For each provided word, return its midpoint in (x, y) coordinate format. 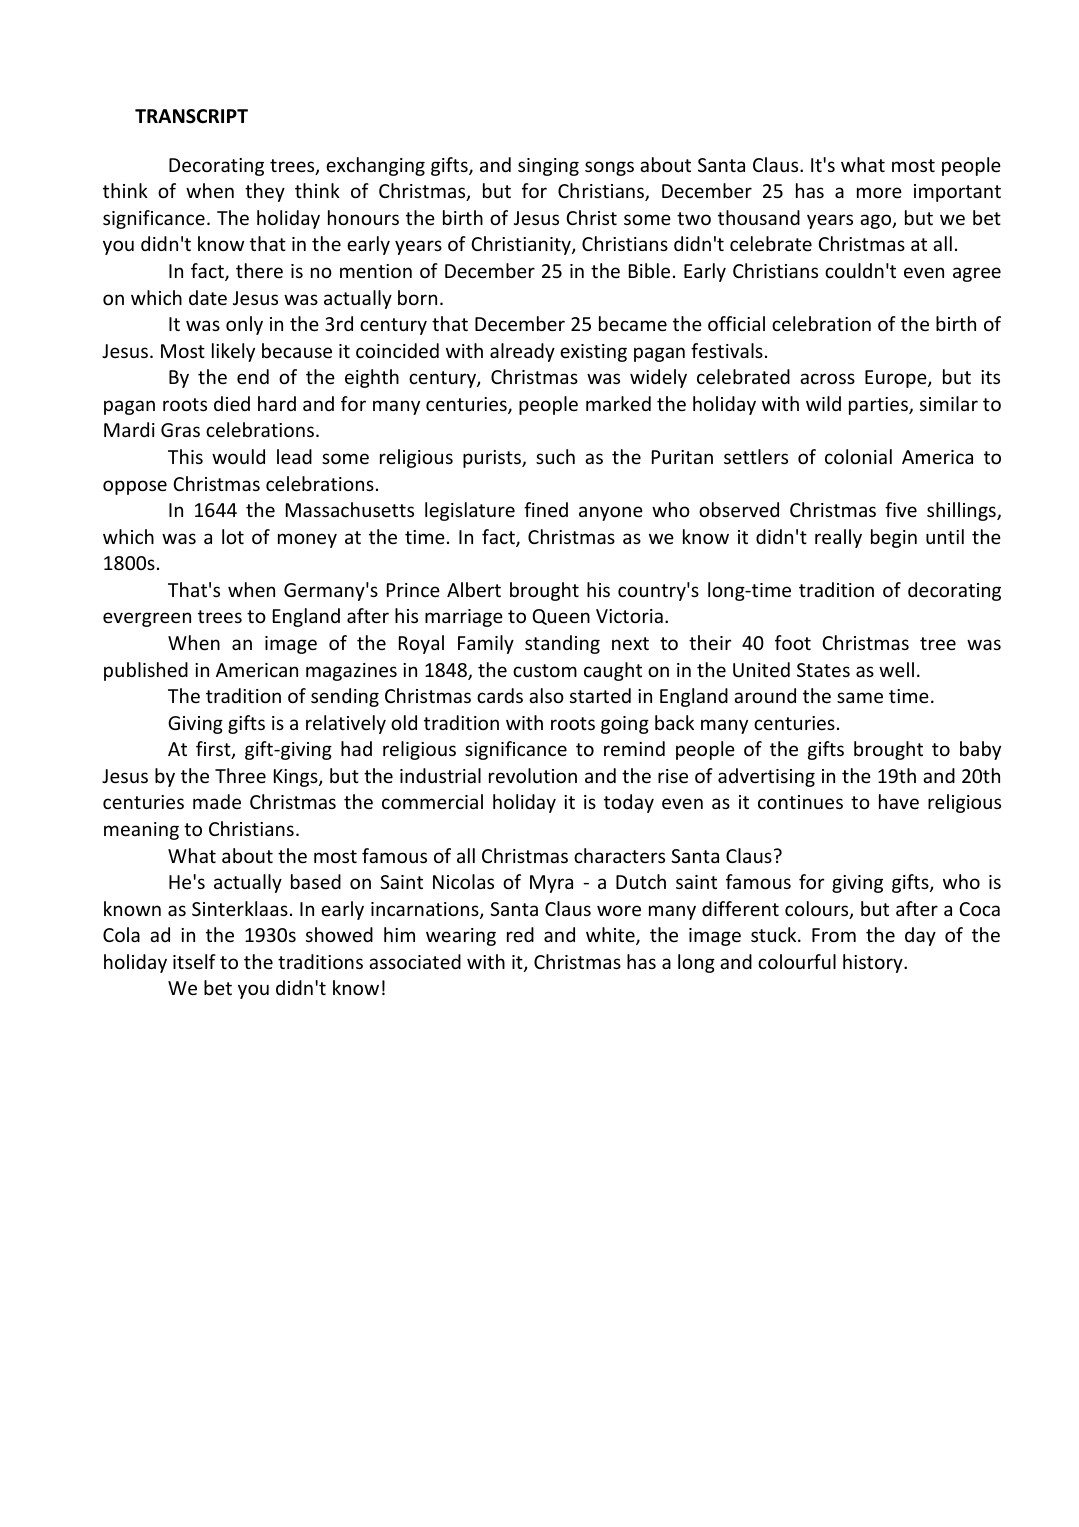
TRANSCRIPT (191, 116)
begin (894, 538)
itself (194, 961)
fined (546, 509)
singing (548, 167)
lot (233, 536)
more (879, 192)
